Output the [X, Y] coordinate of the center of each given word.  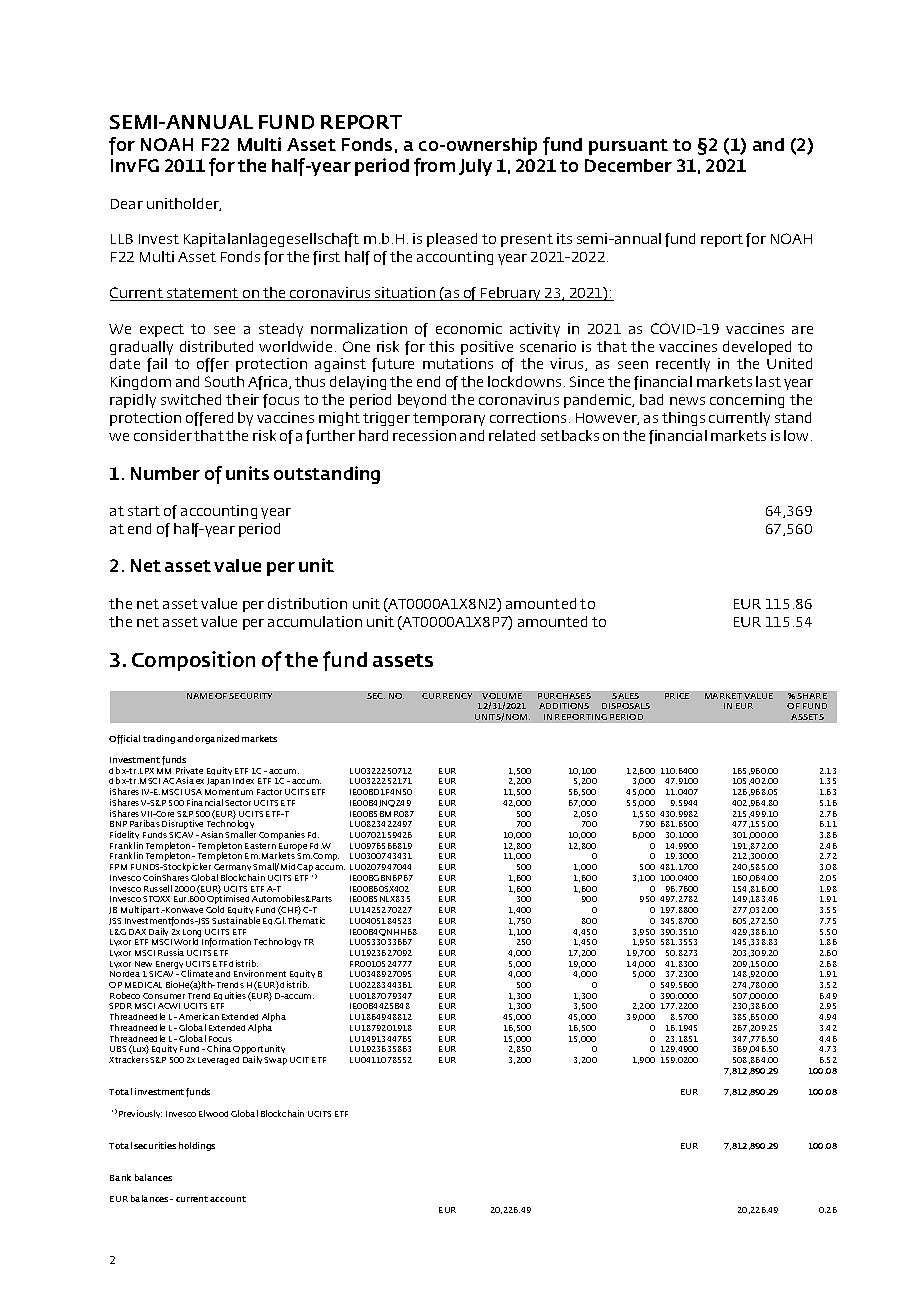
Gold [215, 909]
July [475, 167]
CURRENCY [447, 696]
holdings [197, 1146]
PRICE [677, 696]
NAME [200, 696]
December [628, 165]
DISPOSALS [626, 706]
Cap [305, 868]
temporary [449, 419]
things [683, 419]
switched [191, 399]
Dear [127, 204]
